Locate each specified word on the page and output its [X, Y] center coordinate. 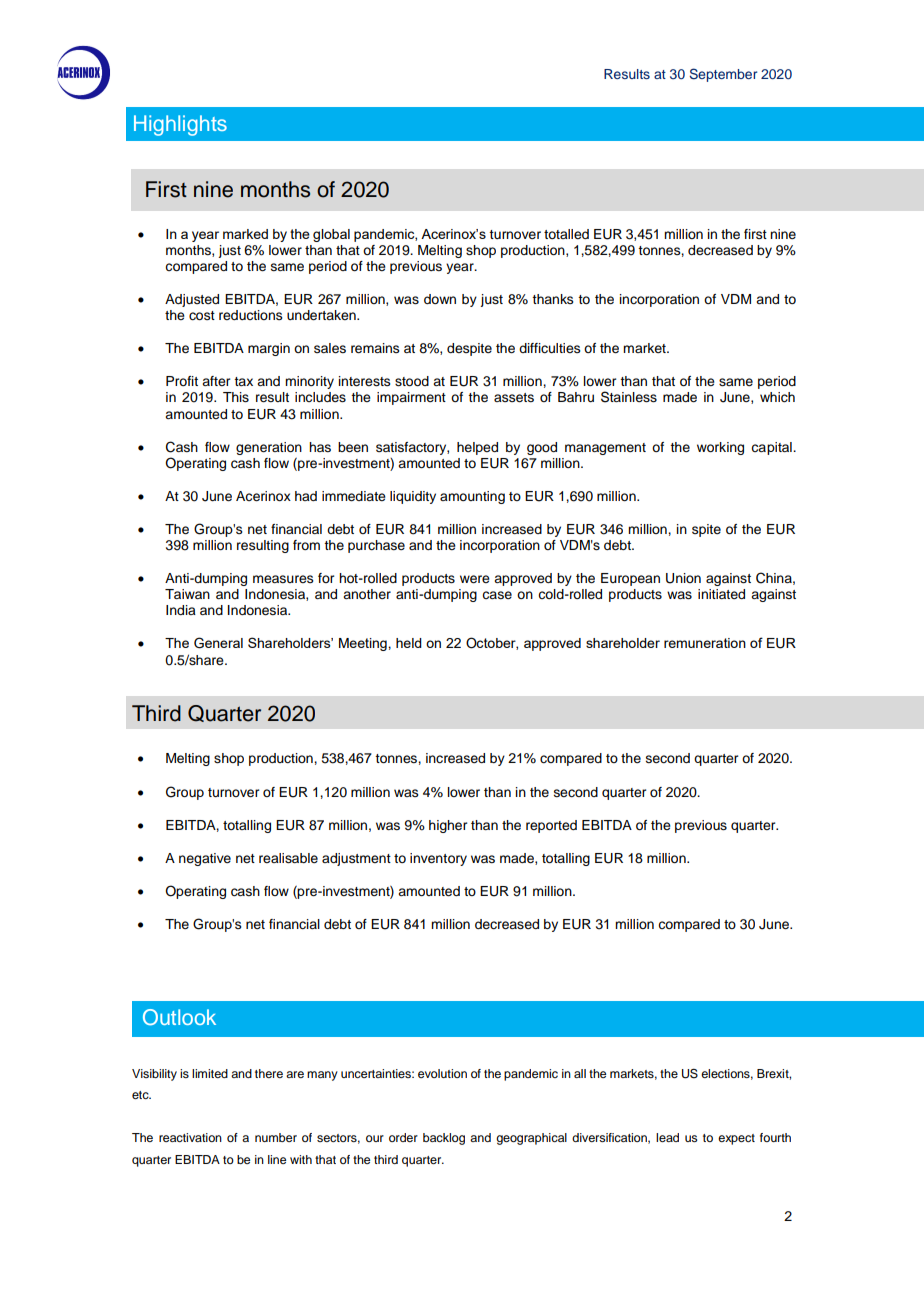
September [723, 75]
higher [448, 826]
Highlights [180, 125]
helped [477, 448]
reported [551, 826]
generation [269, 448]
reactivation [190, 1137]
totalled [566, 234]
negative [205, 859]
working [720, 448]
